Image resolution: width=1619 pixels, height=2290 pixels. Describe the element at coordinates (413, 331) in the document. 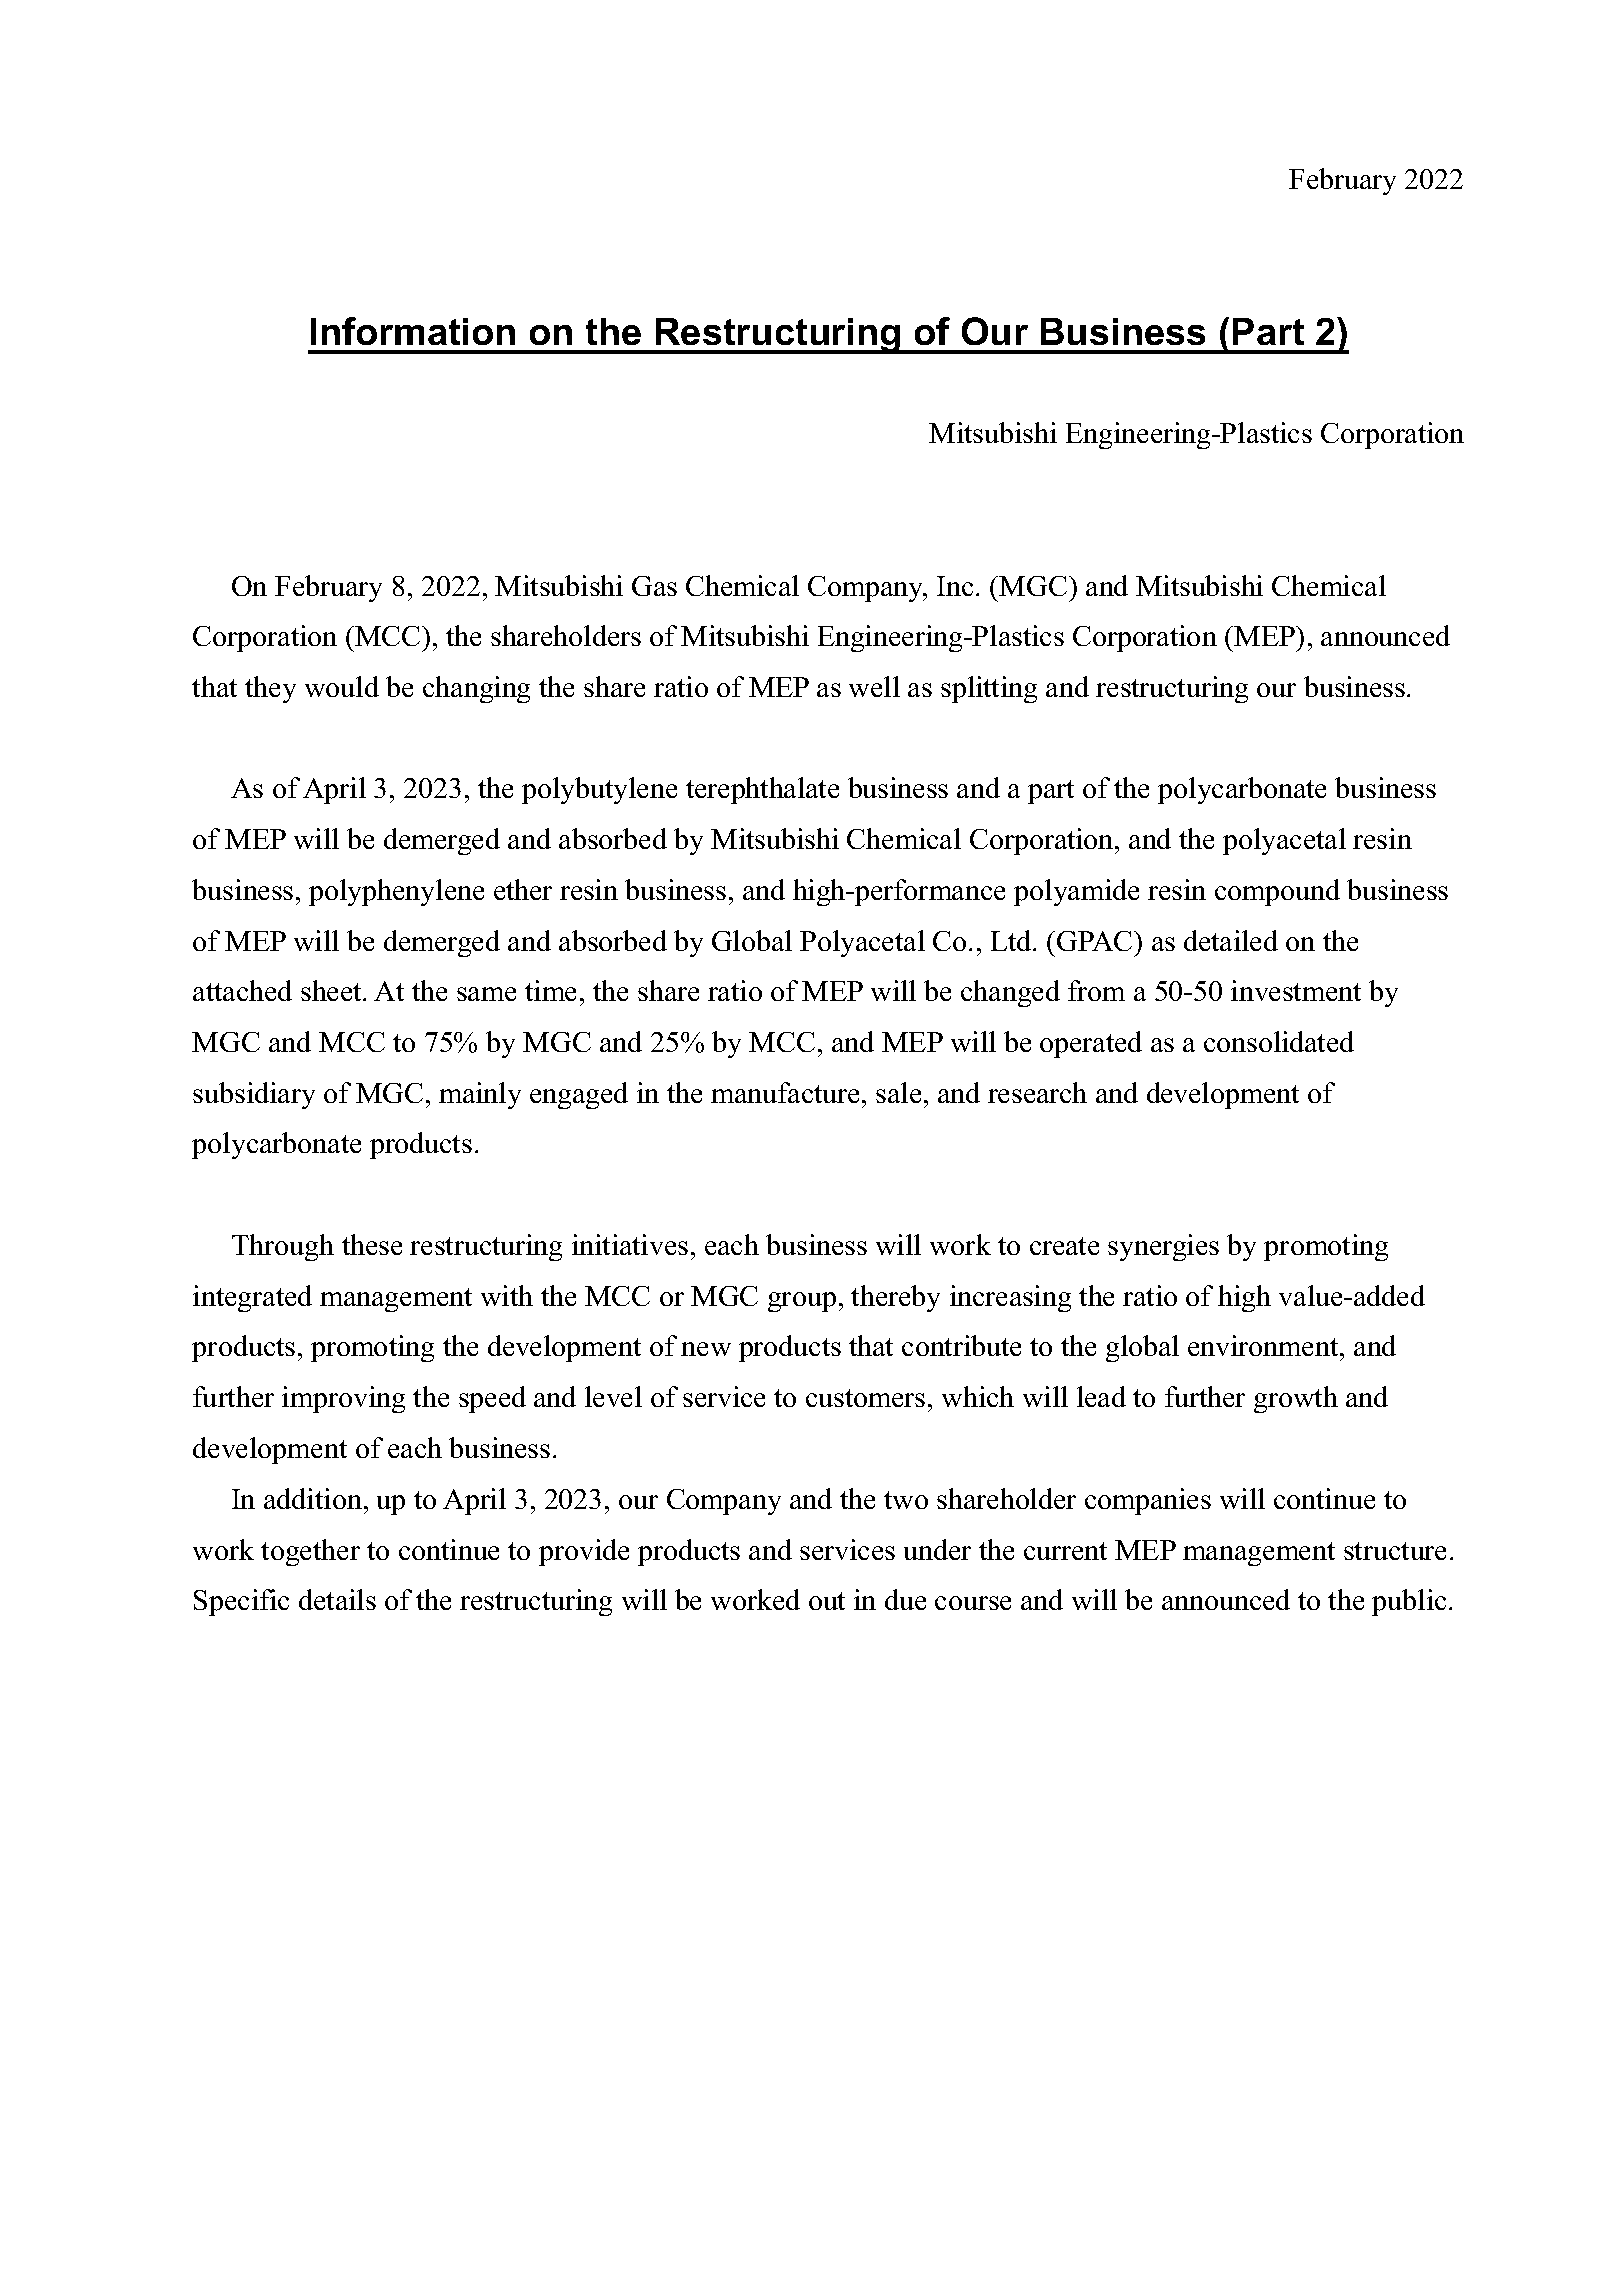

I see `Information` at that location.
